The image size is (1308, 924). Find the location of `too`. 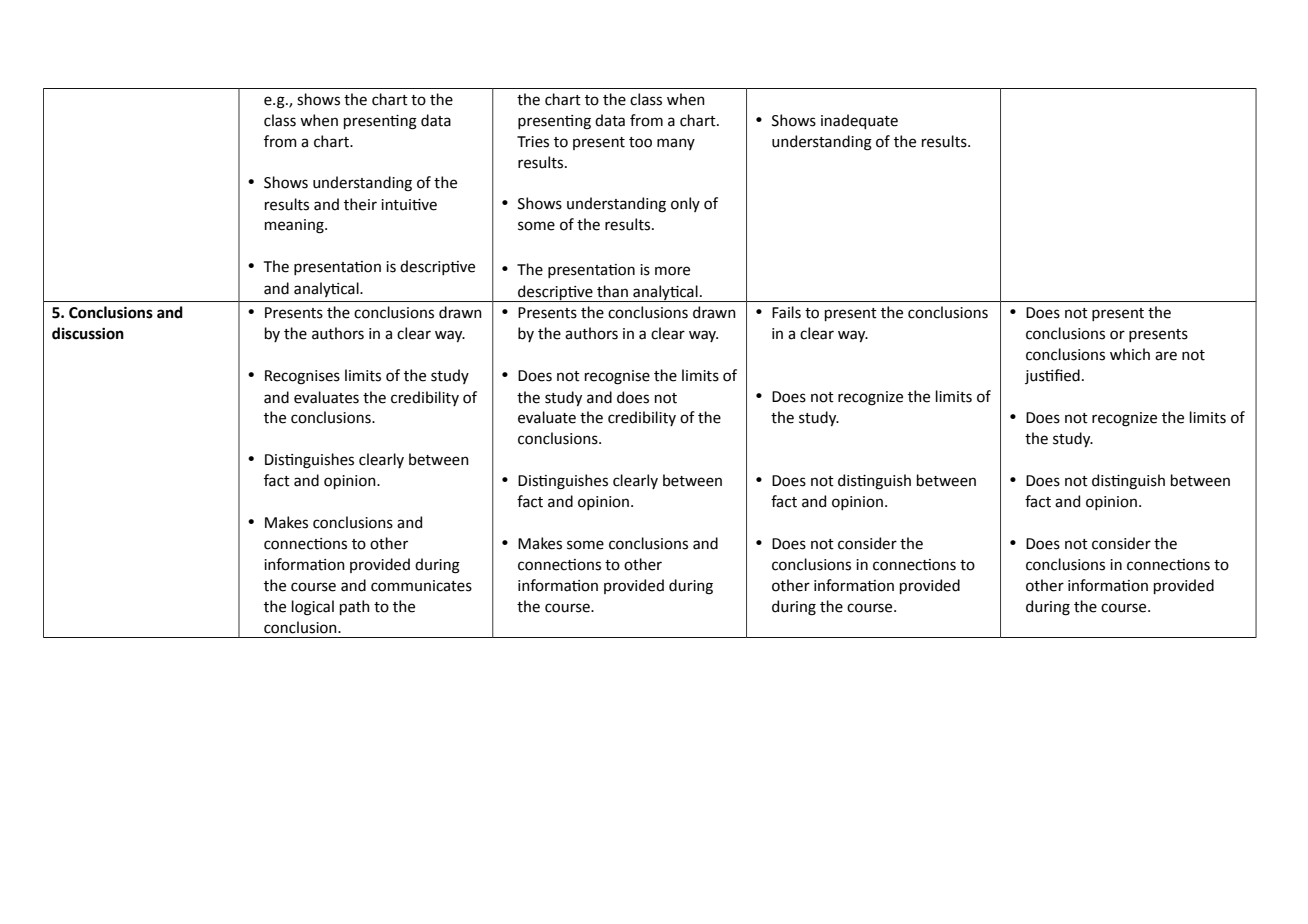

too is located at coordinates (640, 142).
